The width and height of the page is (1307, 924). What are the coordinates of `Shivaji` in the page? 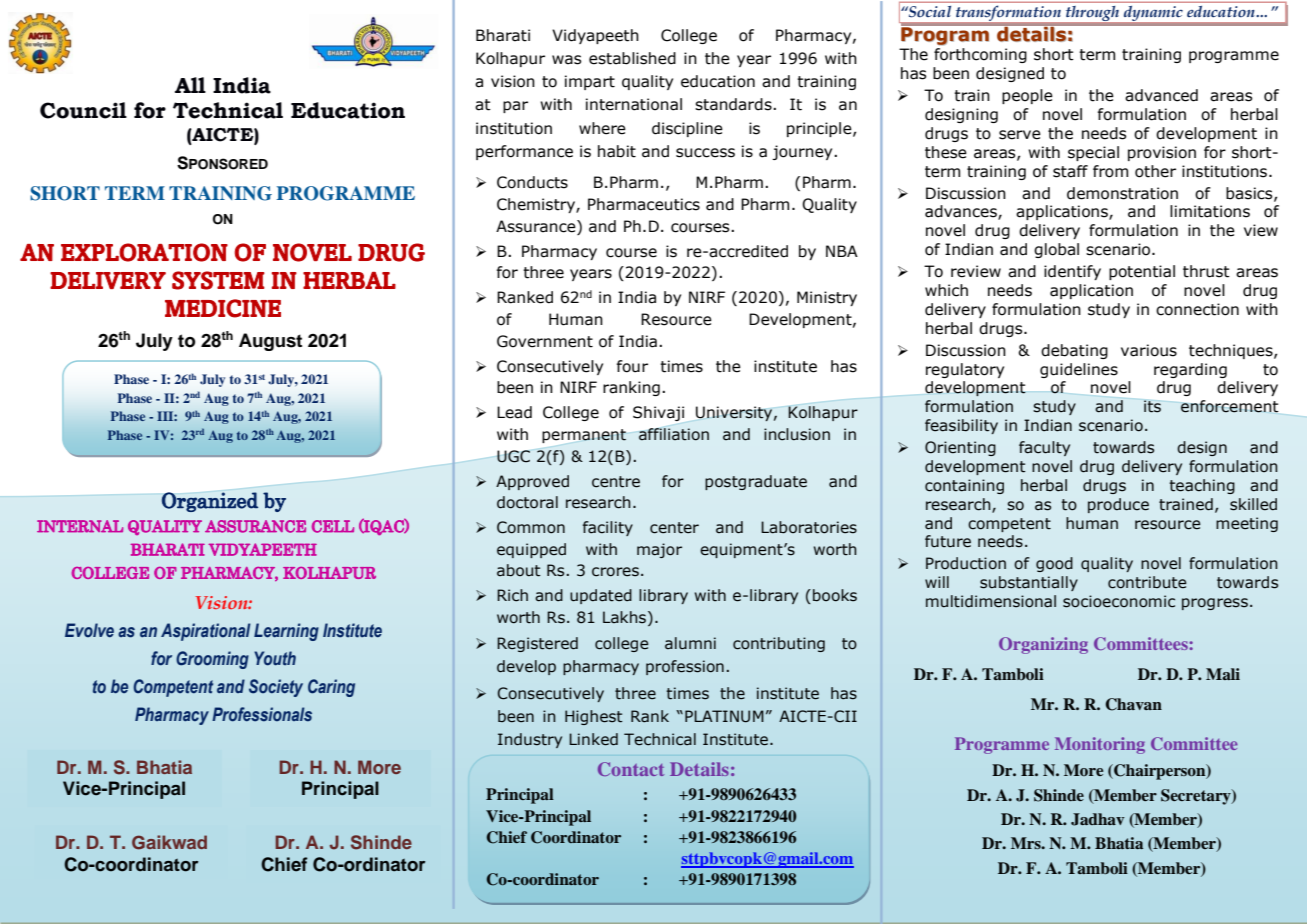 It's located at (658, 413).
